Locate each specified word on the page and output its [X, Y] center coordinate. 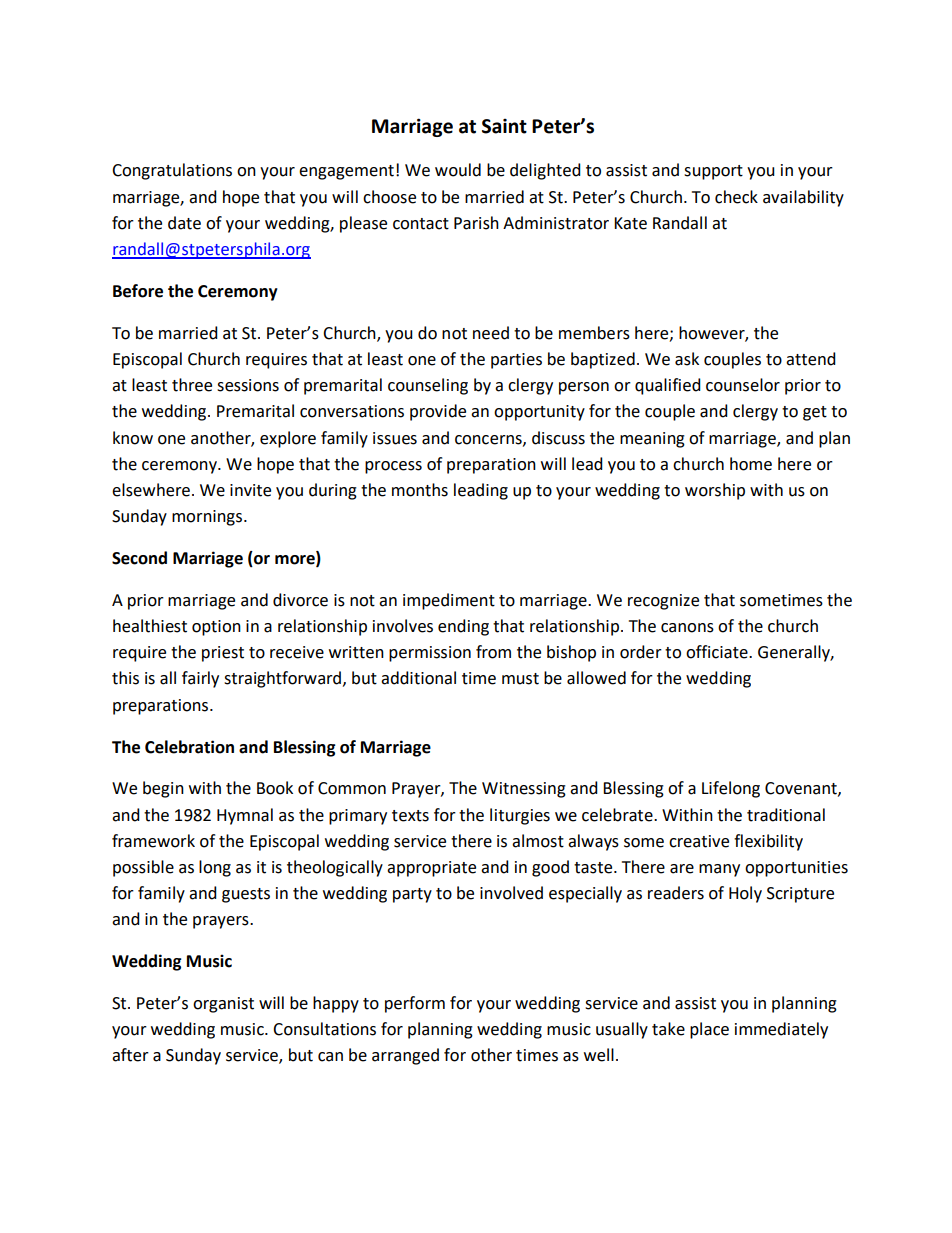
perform [415, 1004]
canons [687, 628]
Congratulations [172, 171]
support [713, 172]
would [458, 170]
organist [223, 1005]
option [216, 628]
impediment [449, 601]
